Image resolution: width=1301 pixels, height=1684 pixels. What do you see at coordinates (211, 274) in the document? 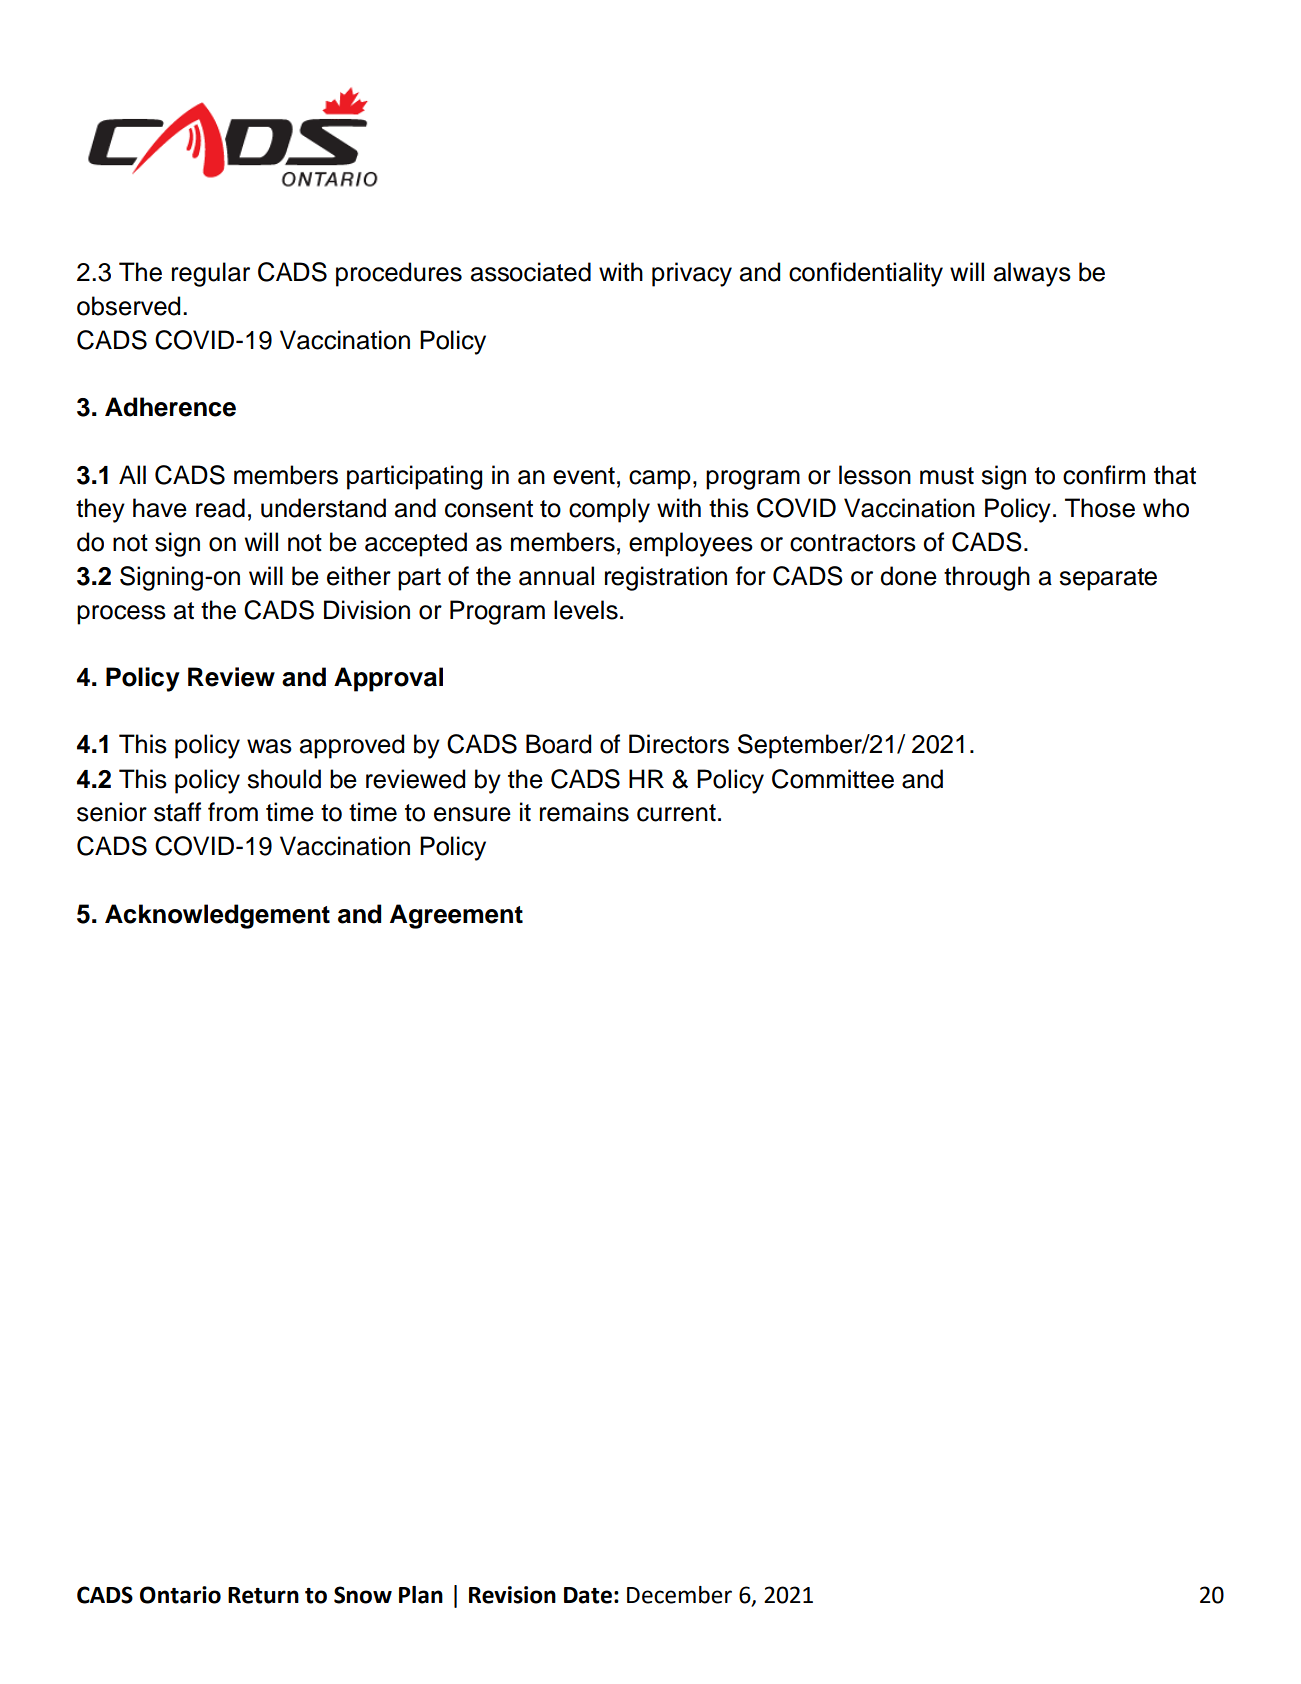
I see `regular` at bounding box center [211, 274].
